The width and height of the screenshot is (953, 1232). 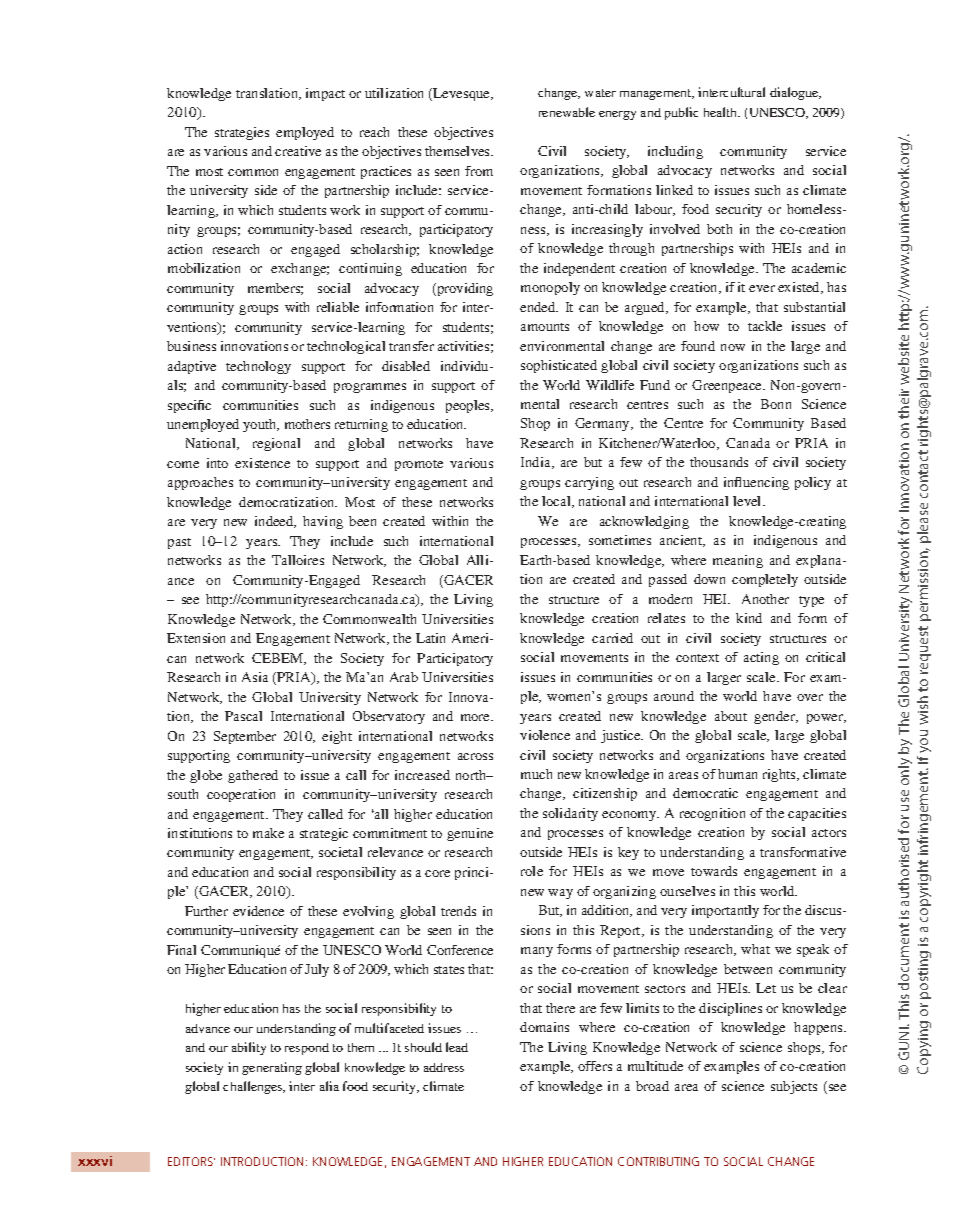 What do you see at coordinates (262, 463) in the screenshot?
I see `existence` at bounding box center [262, 463].
